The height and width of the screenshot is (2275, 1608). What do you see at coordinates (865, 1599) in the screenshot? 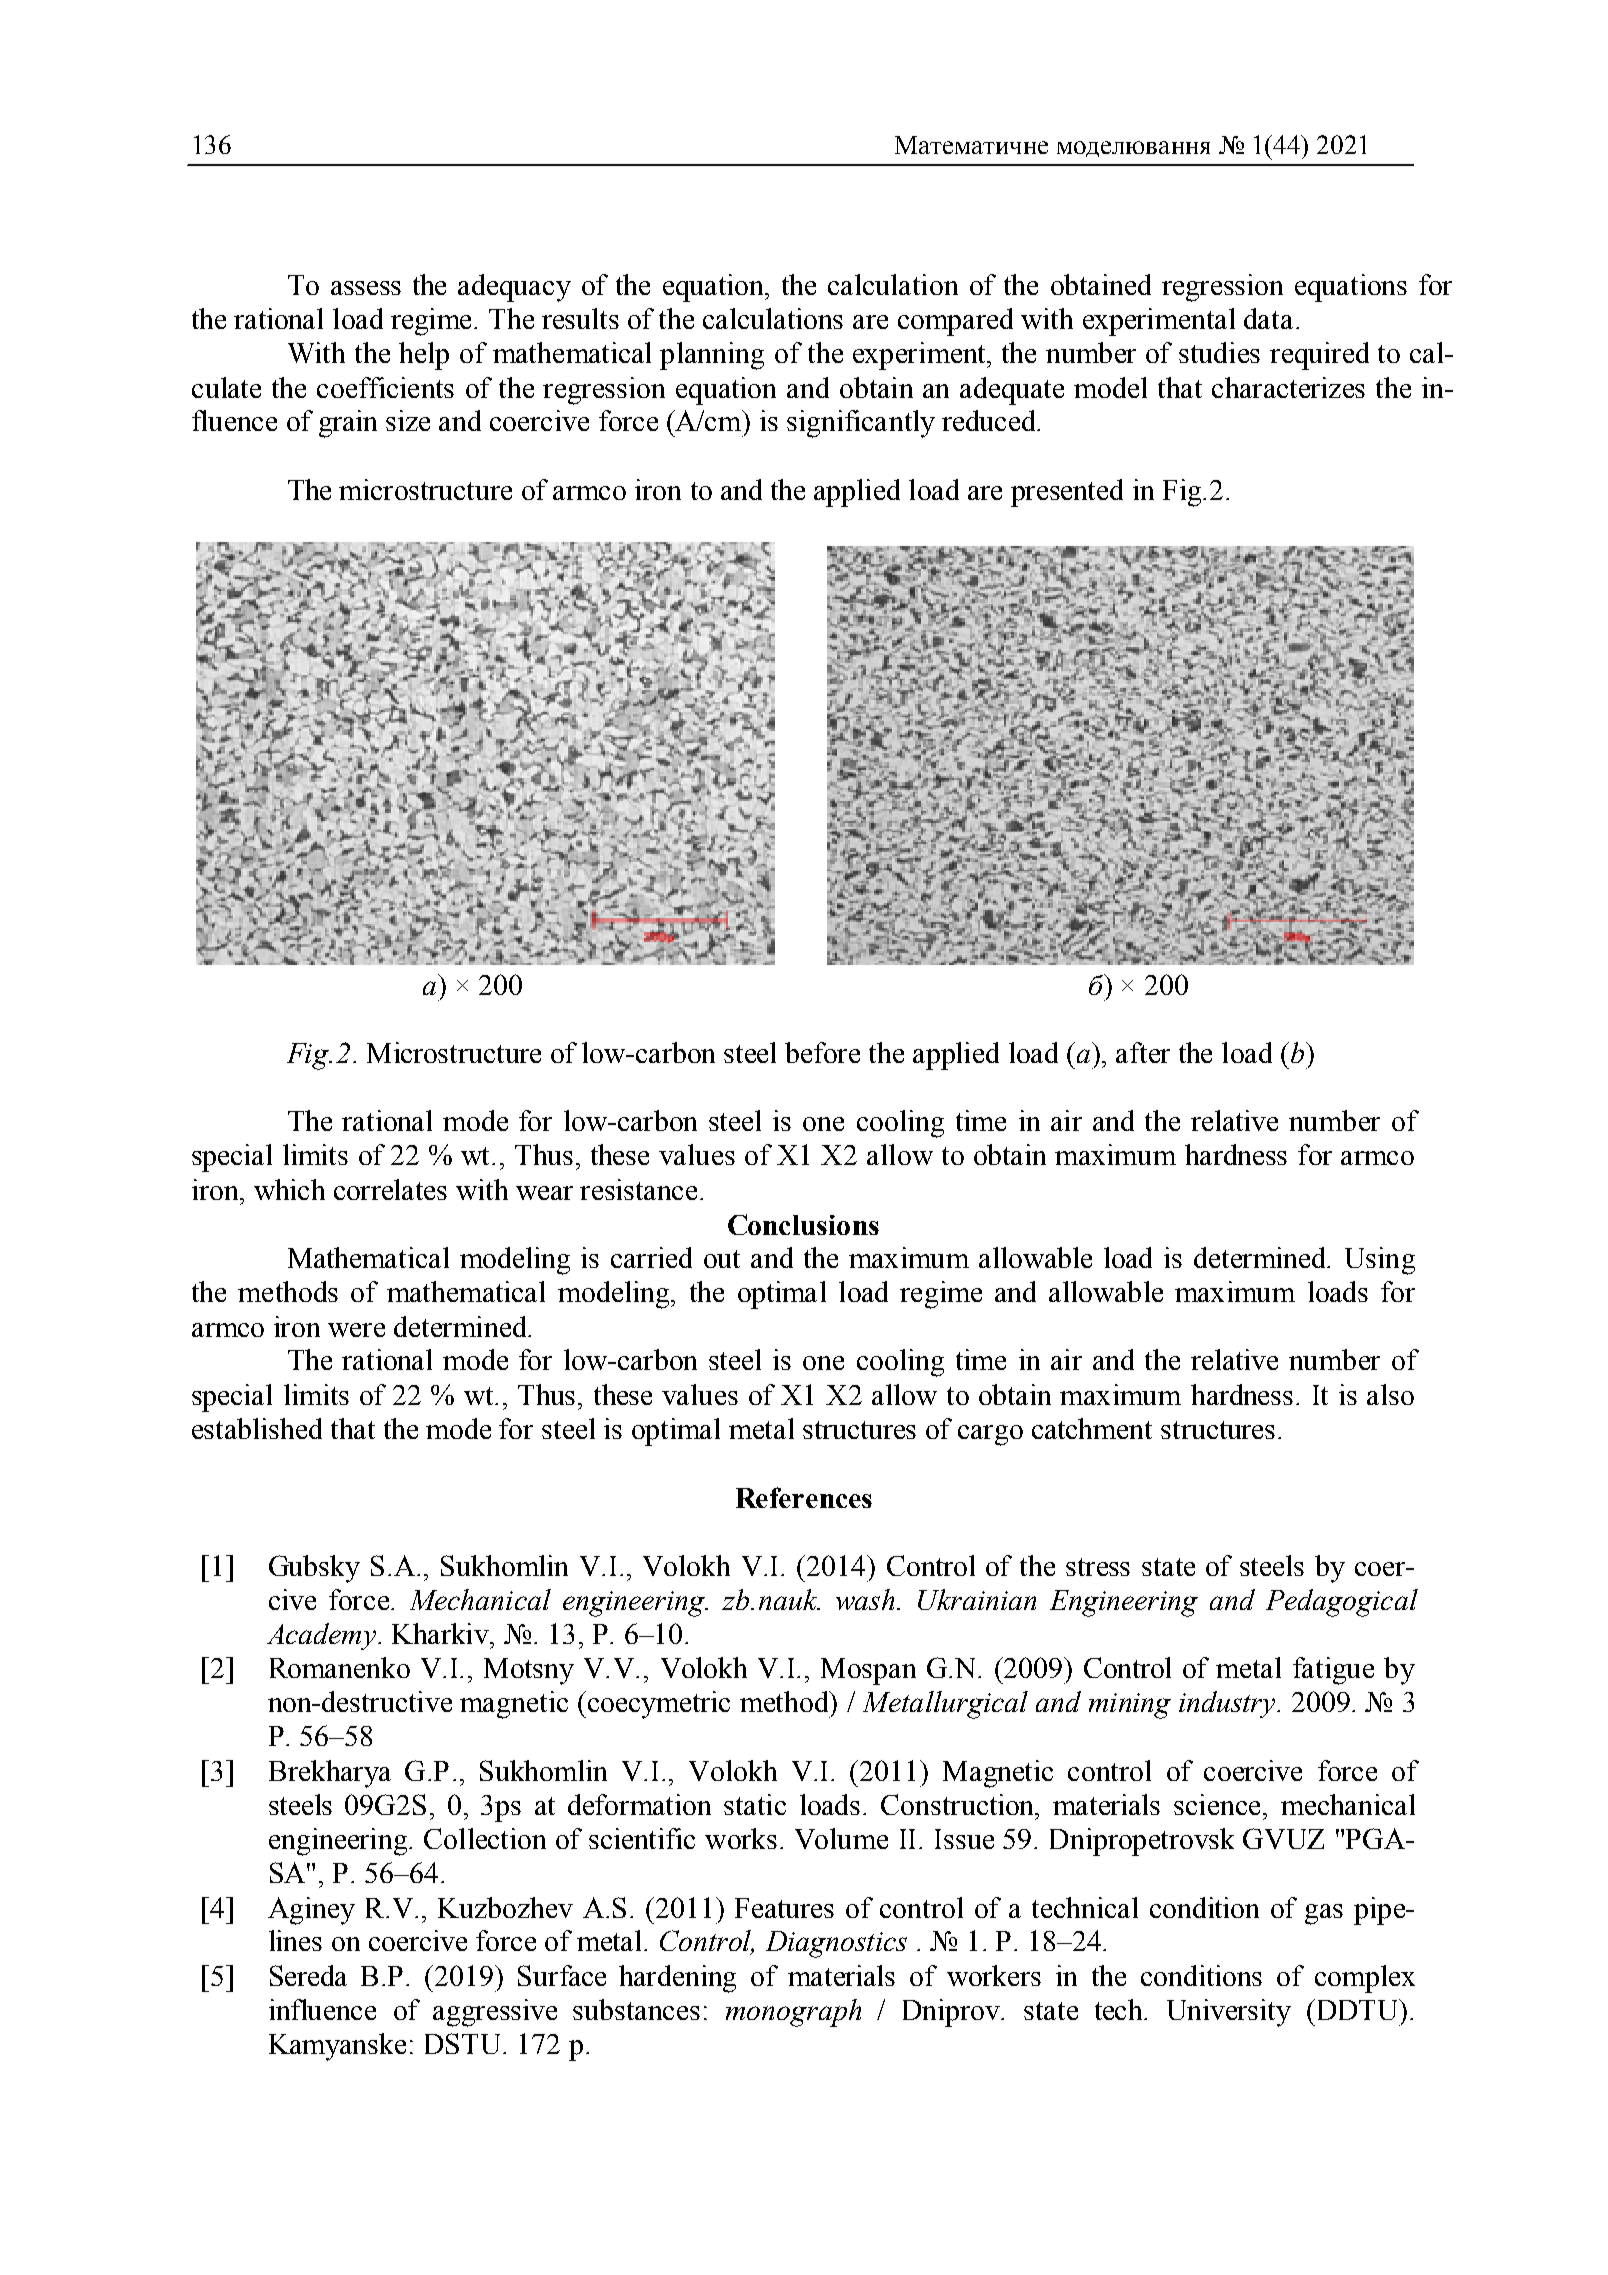
I see `wash` at bounding box center [865, 1599].
